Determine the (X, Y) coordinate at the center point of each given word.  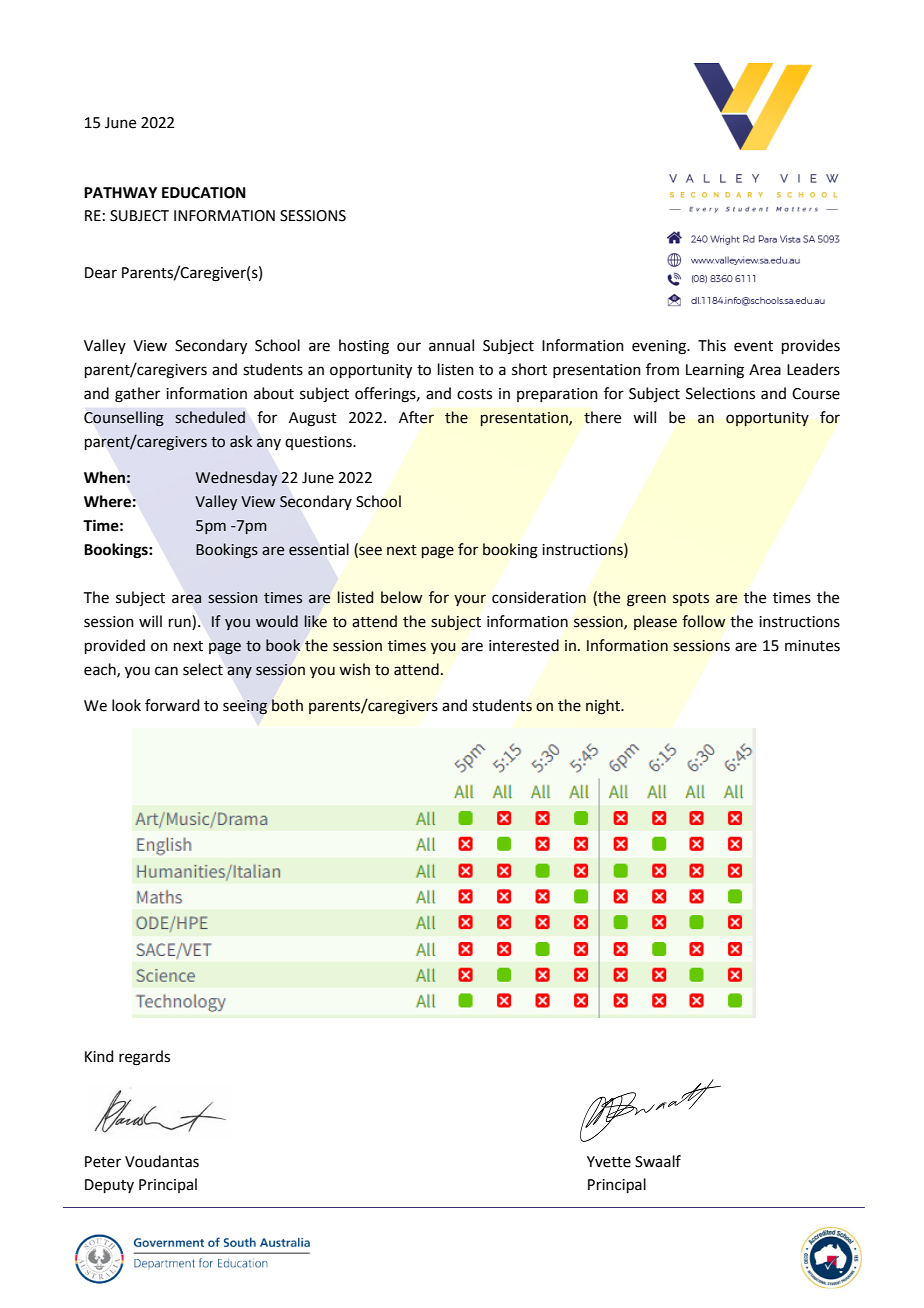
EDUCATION (204, 193)
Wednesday (236, 478)
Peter (103, 1162)
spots (691, 599)
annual (451, 345)
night (604, 707)
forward (172, 705)
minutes (812, 646)
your (470, 600)
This (712, 345)
